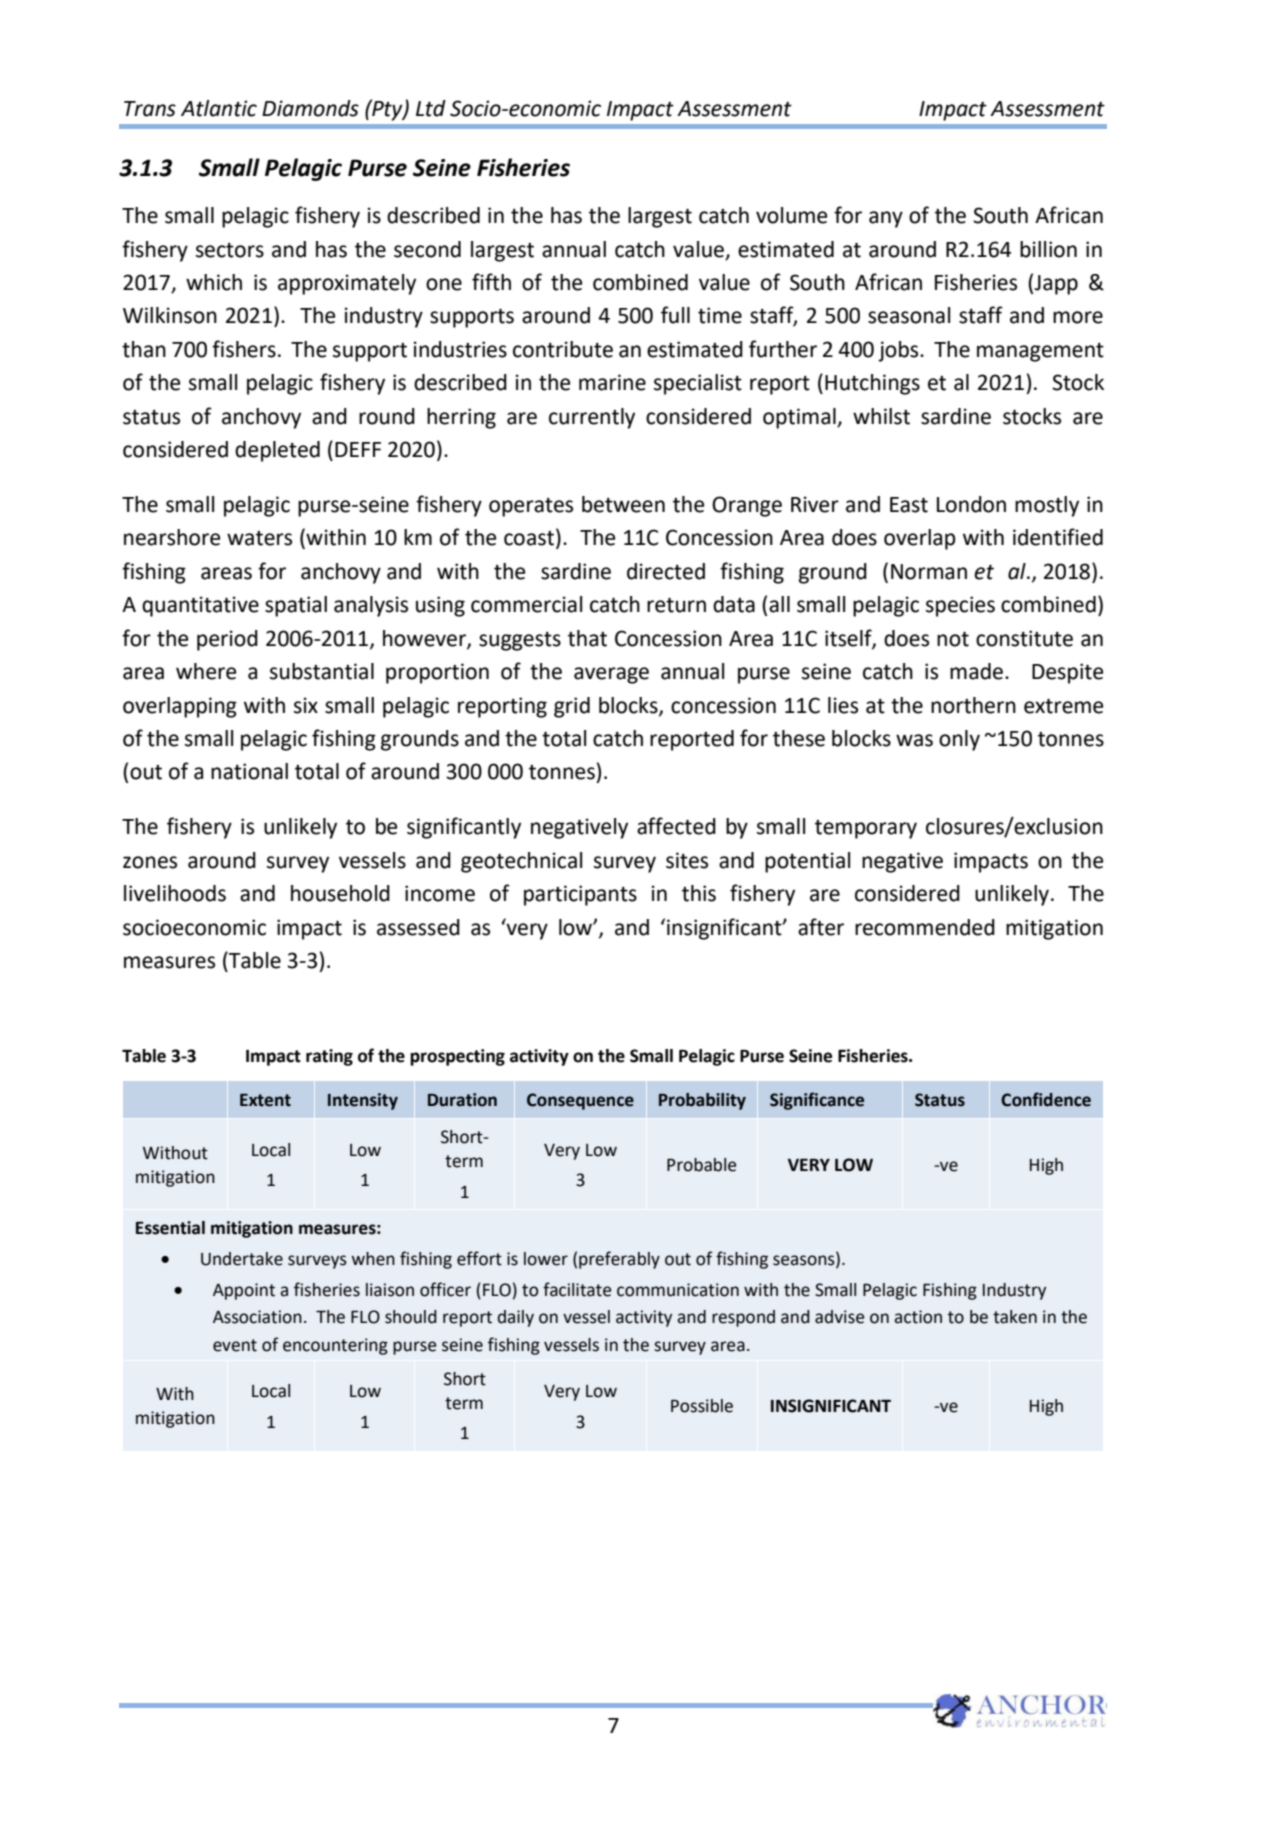 The width and height of the screenshot is (1288, 1822). What do you see at coordinates (580, 895) in the screenshot?
I see `participants` at bounding box center [580, 895].
